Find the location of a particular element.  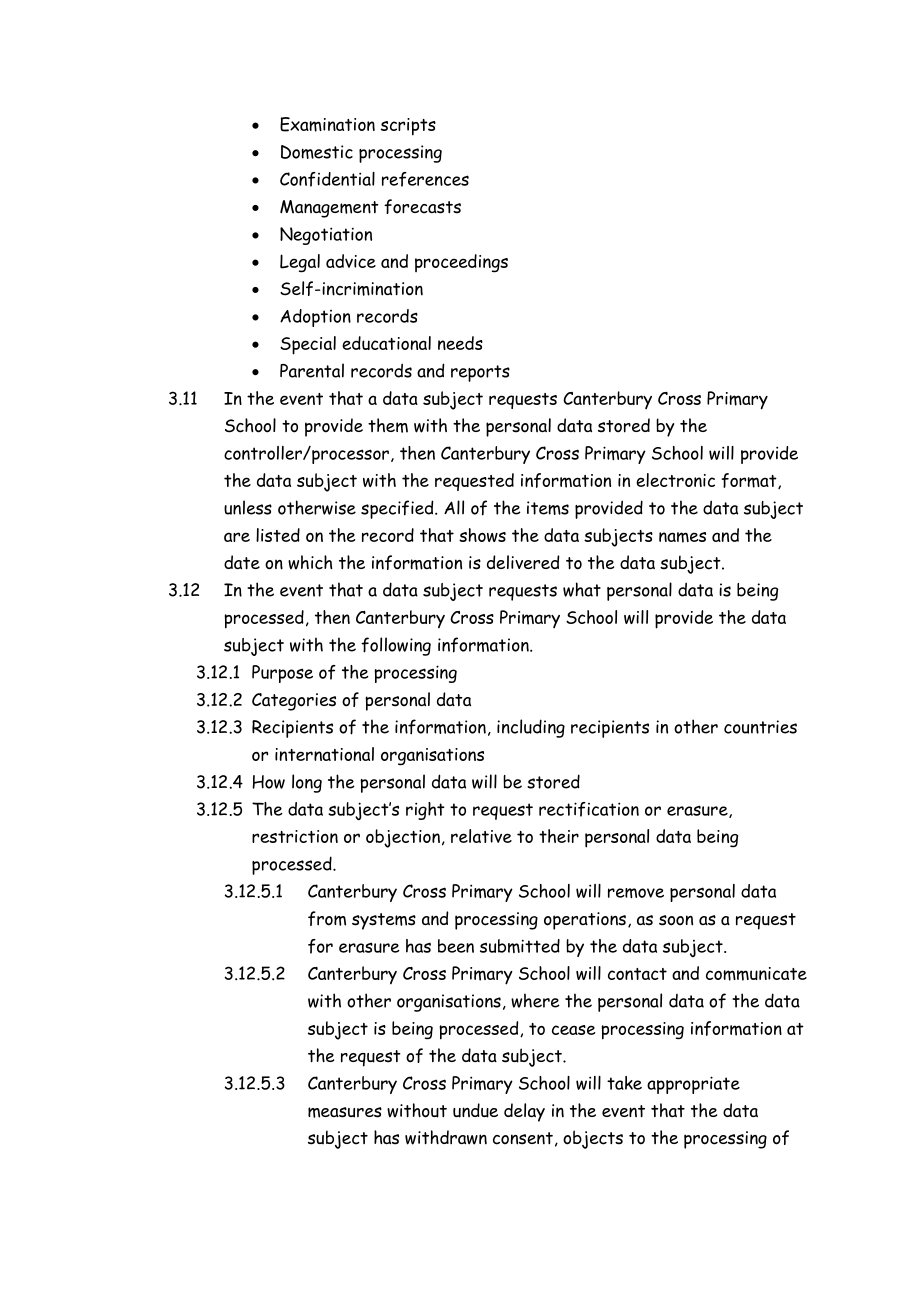

delay is located at coordinates (524, 1112).
